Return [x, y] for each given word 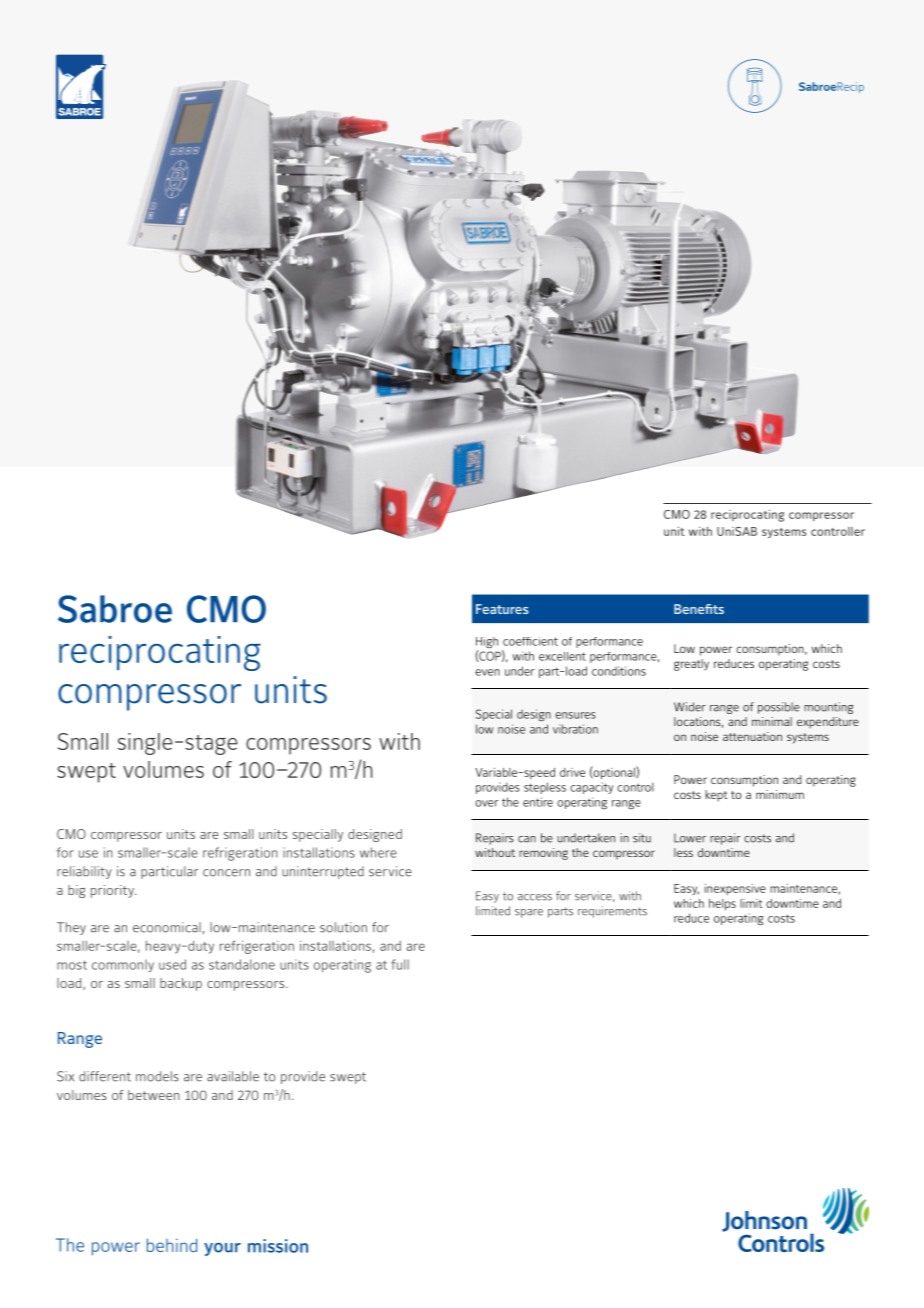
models [157, 1076]
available [233, 1076]
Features [502, 609]
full [400, 964]
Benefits [699, 609]
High [487, 644]
